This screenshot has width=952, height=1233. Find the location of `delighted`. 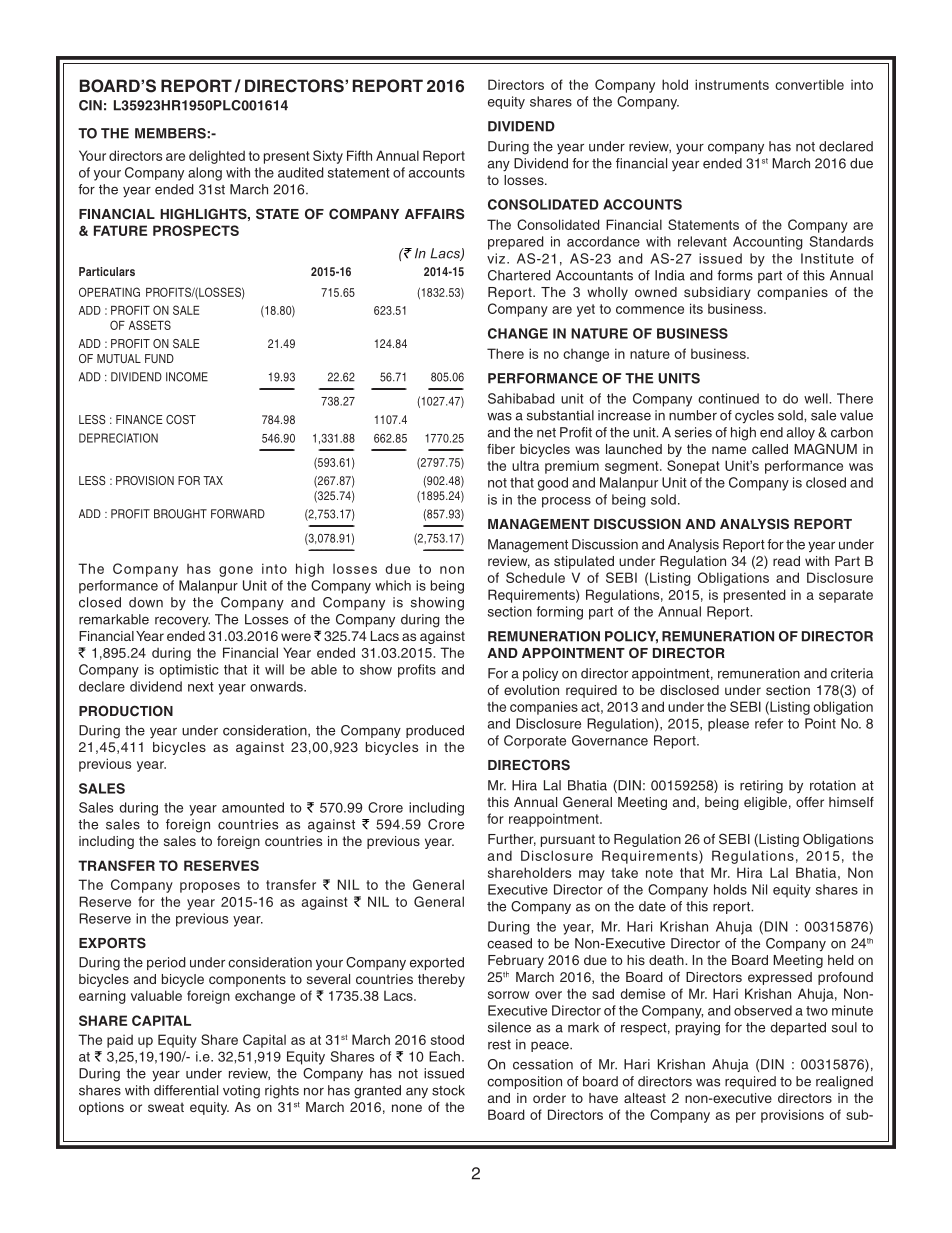

delighted is located at coordinates (217, 157).
